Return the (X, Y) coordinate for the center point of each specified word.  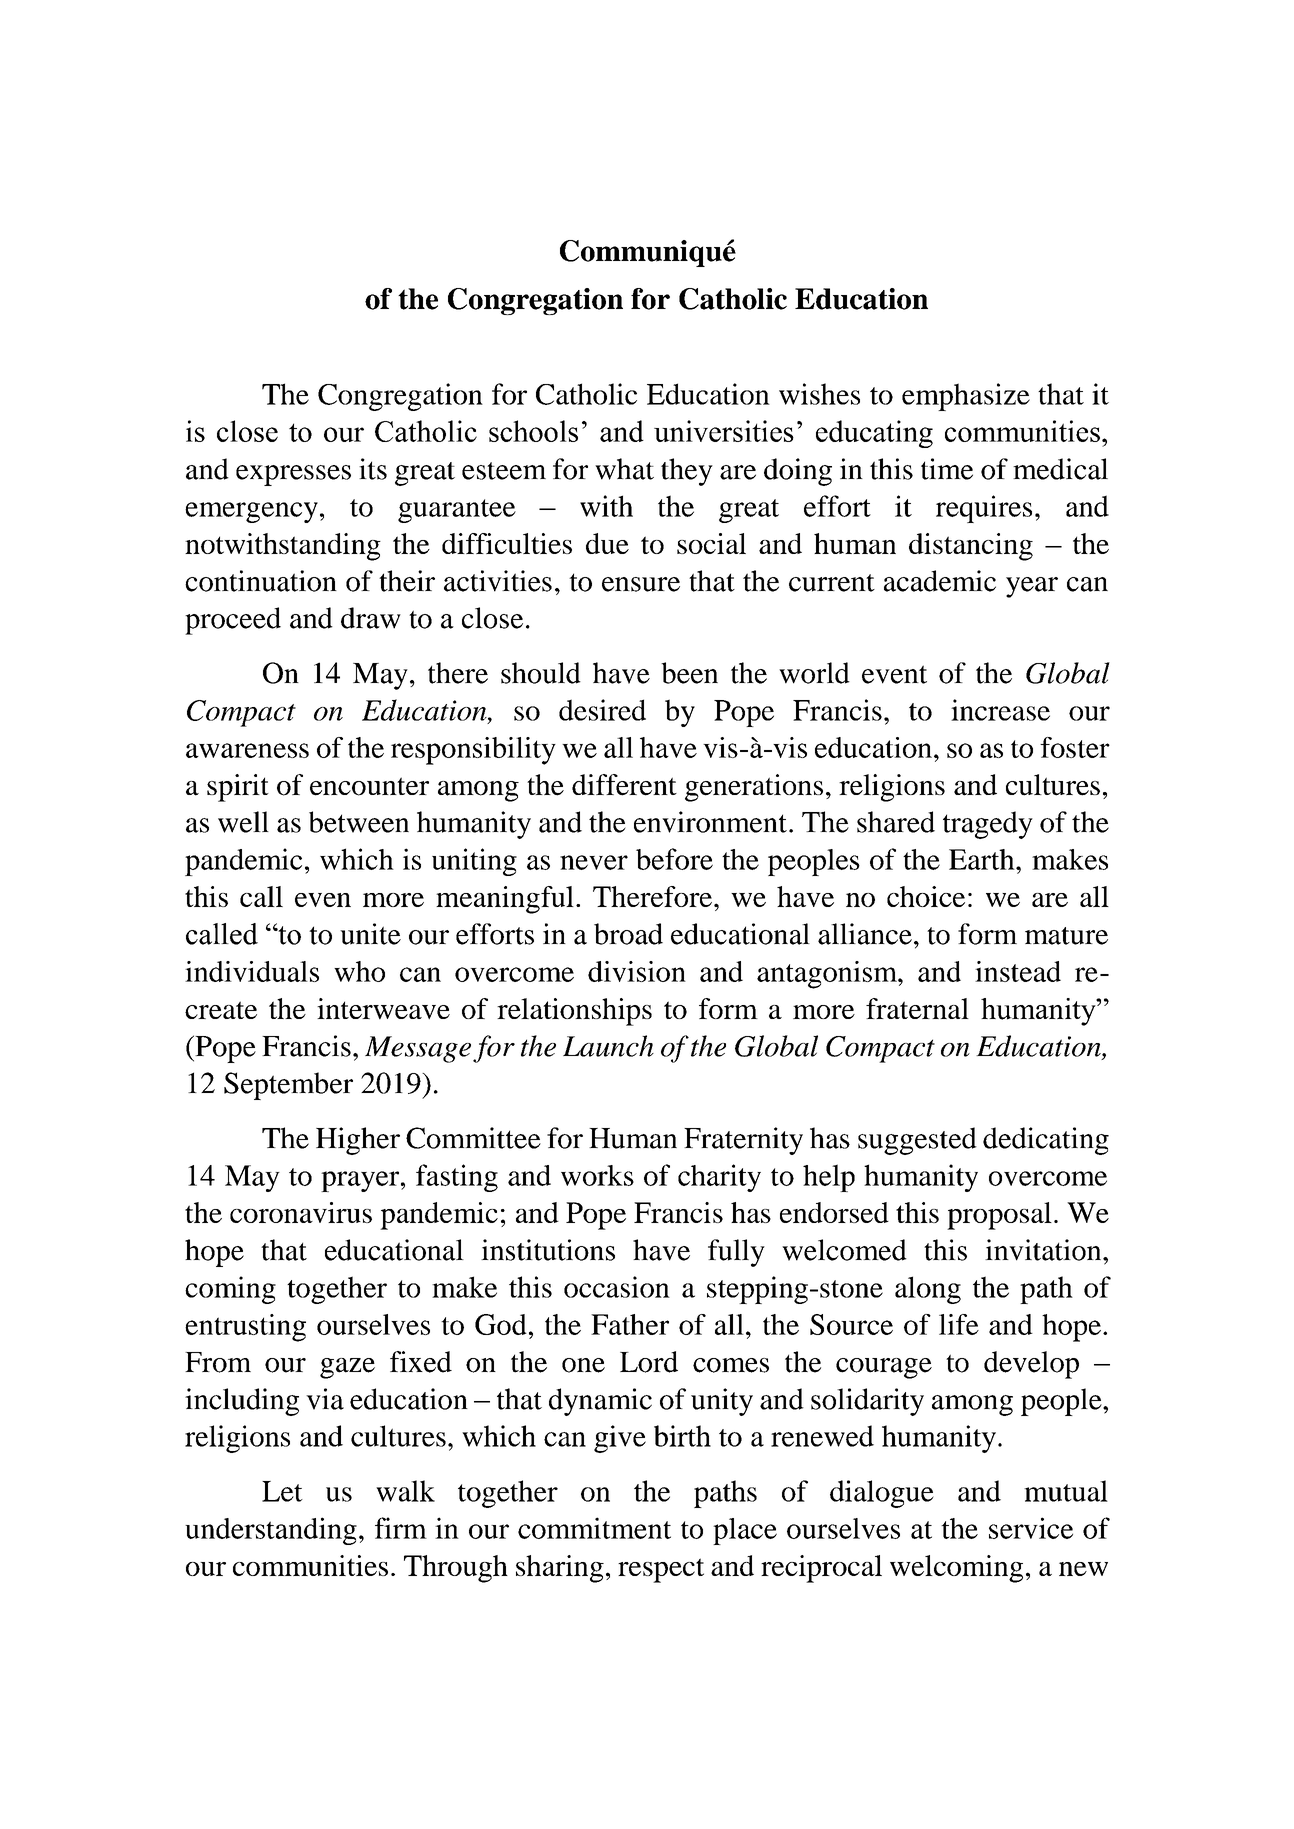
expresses (293, 475)
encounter (369, 786)
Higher (358, 1141)
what (624, 469)
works (597, 1175)
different (624, 785)
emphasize (966, 397)
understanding (271, 1531)
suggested (917, 1141)
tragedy (988, 825)
